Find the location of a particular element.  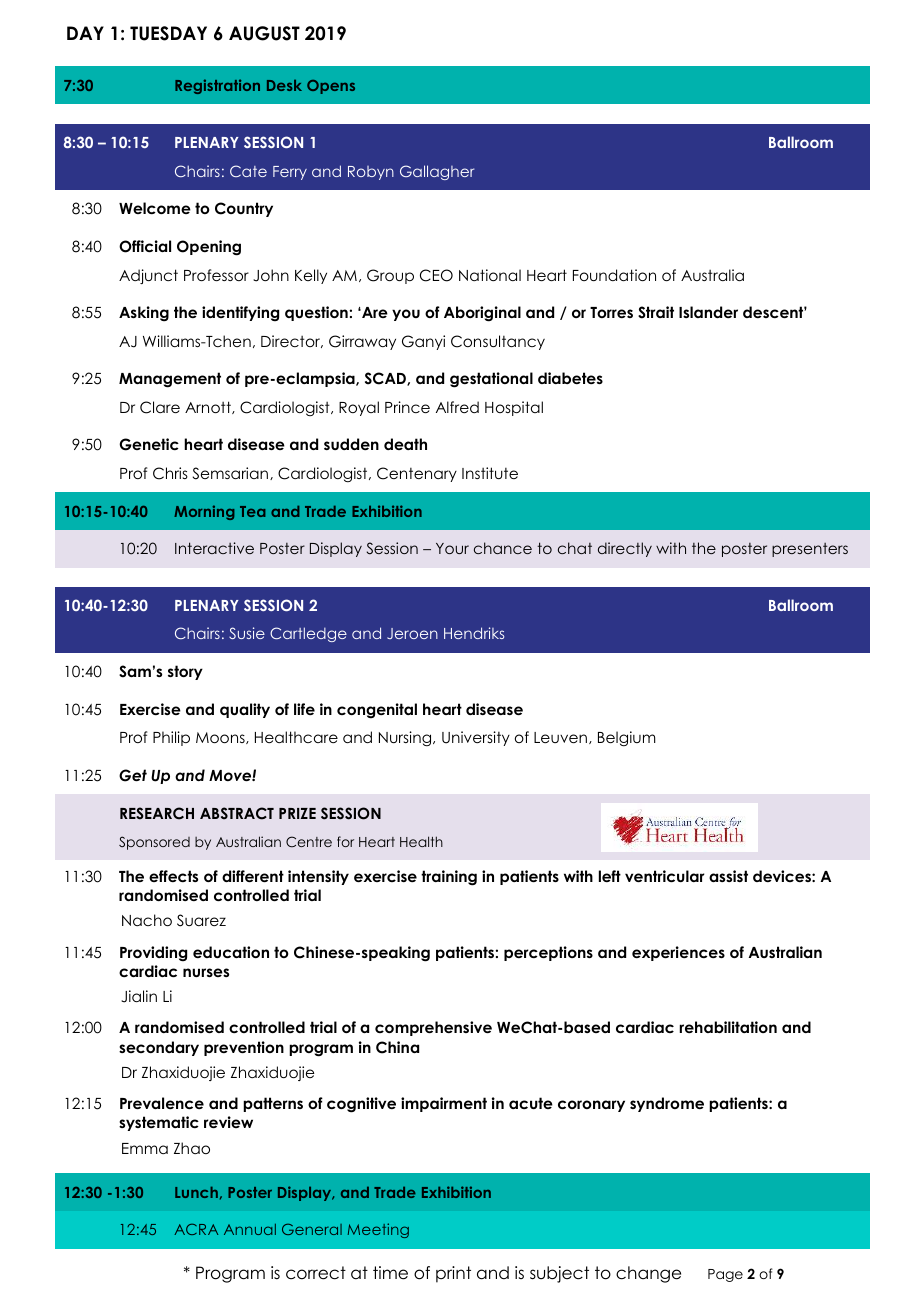

Management is located at coordinates (170, 380).
